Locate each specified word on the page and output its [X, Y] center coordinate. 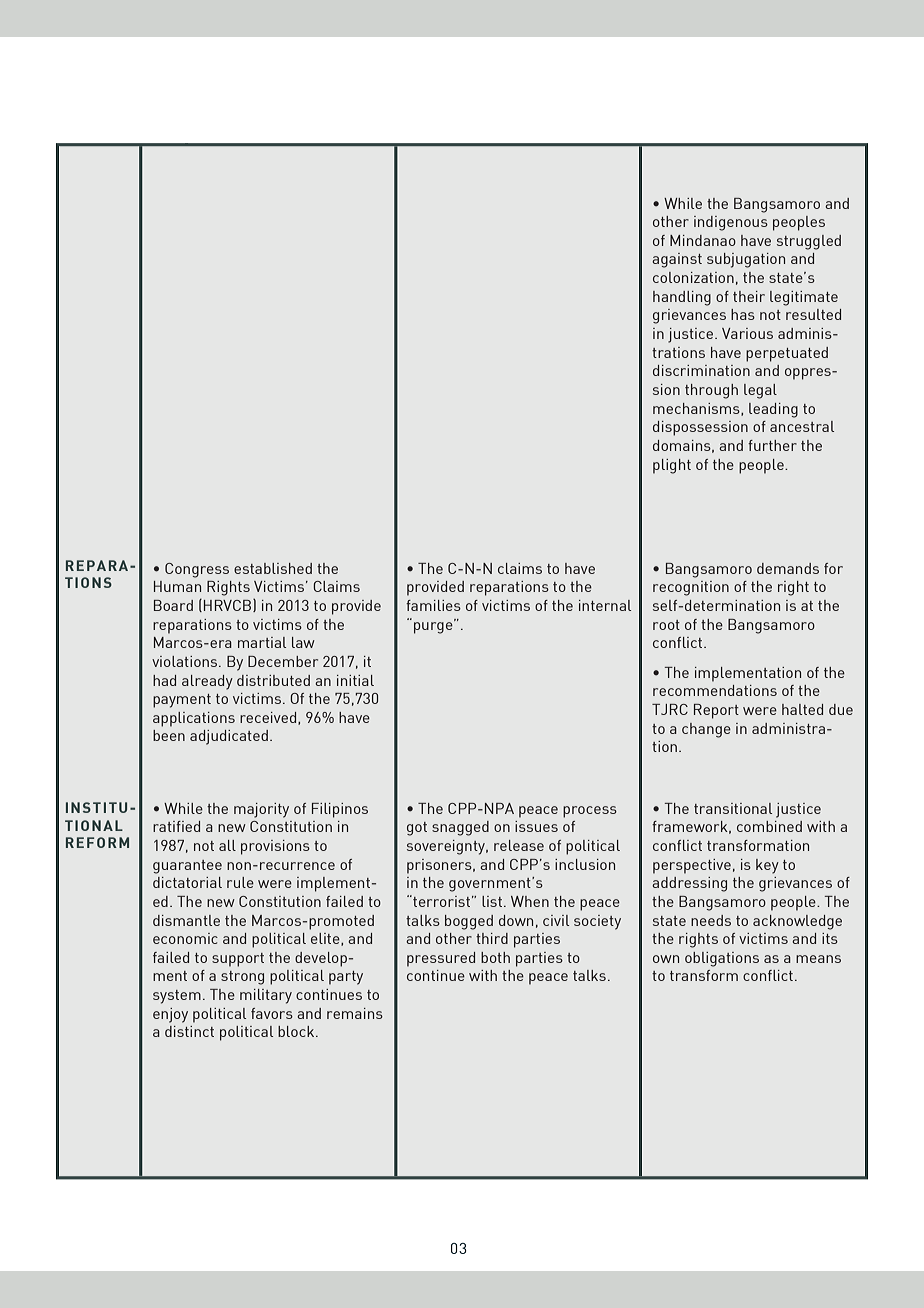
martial [262, 642]
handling [682, 298]
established [273, 568]
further [772, 445]
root [666, 625]
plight [672, 466]
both [495, 957]
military [266, 996]
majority [261, 810]
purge [434, 626]
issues [536, 826]
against [677, 260]
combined [769, 826]
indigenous [731, 223]
